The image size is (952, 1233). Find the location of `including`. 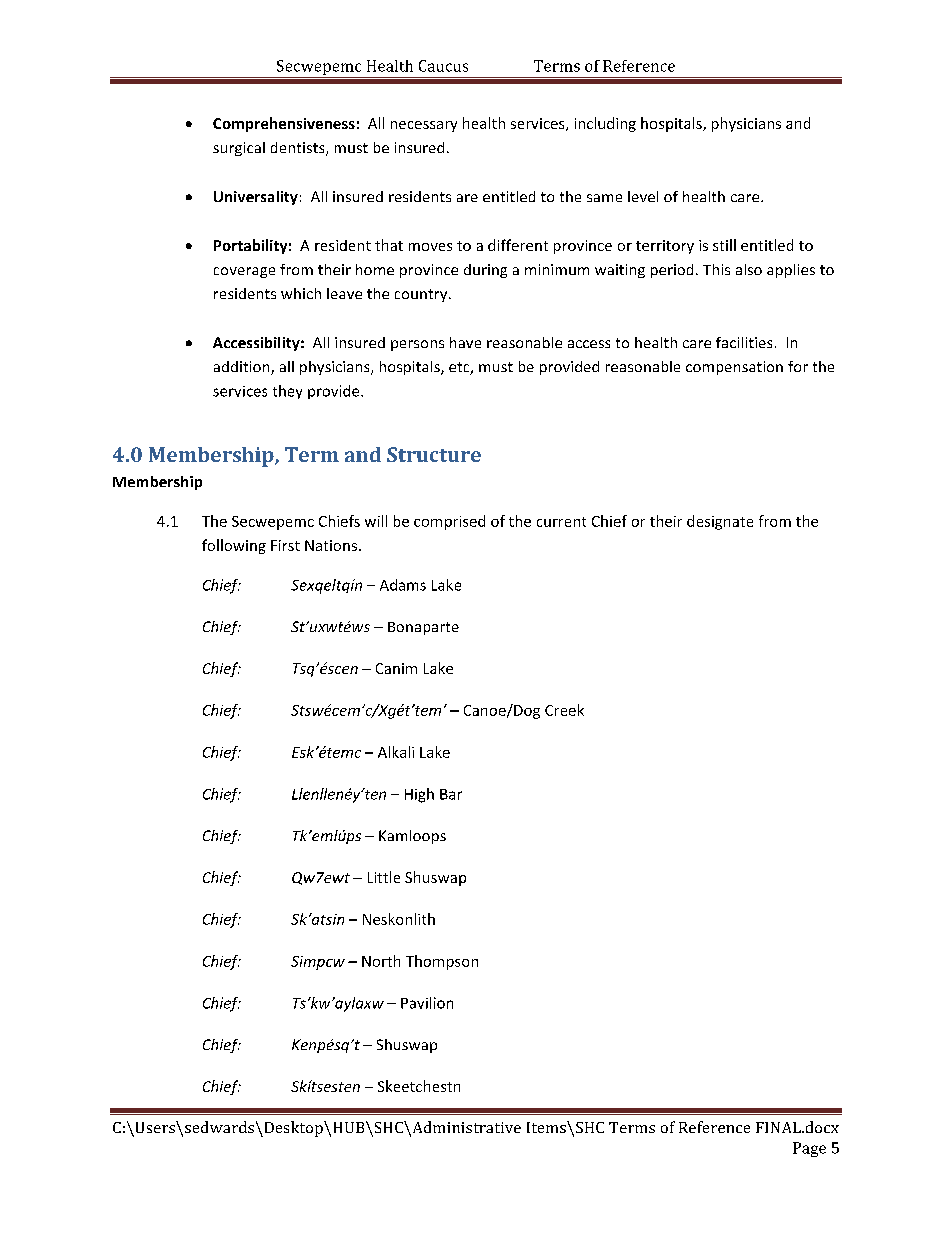

including is located at coordinates (605, 124).
